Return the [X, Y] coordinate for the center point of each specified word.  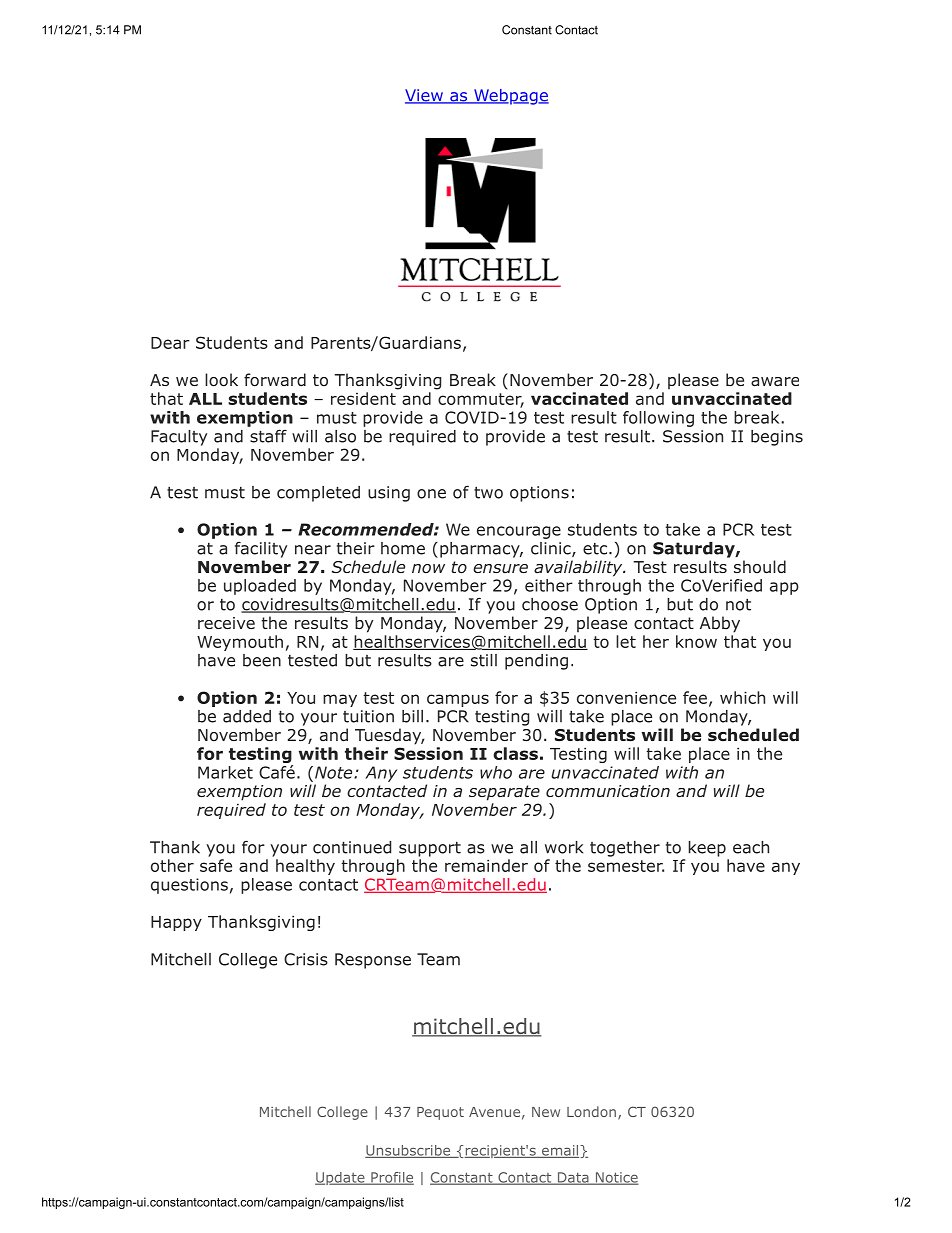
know [696, 641]
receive [226, 623]
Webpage [510, 97]
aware [775, 381]
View [425, 96]
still [484, 660]
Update [341, 1178]
